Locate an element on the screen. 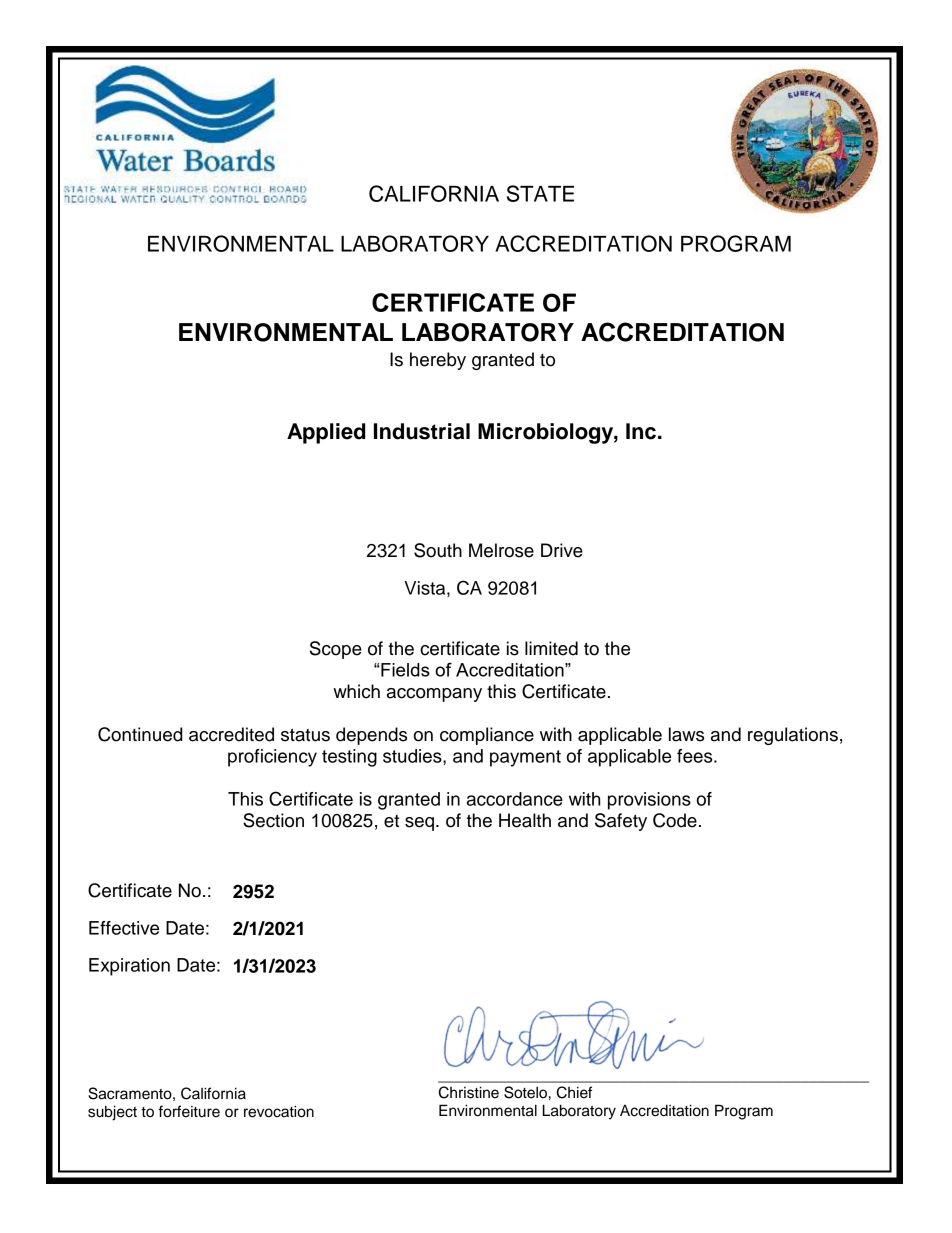  Inc is located at coordinates (641, 431).
